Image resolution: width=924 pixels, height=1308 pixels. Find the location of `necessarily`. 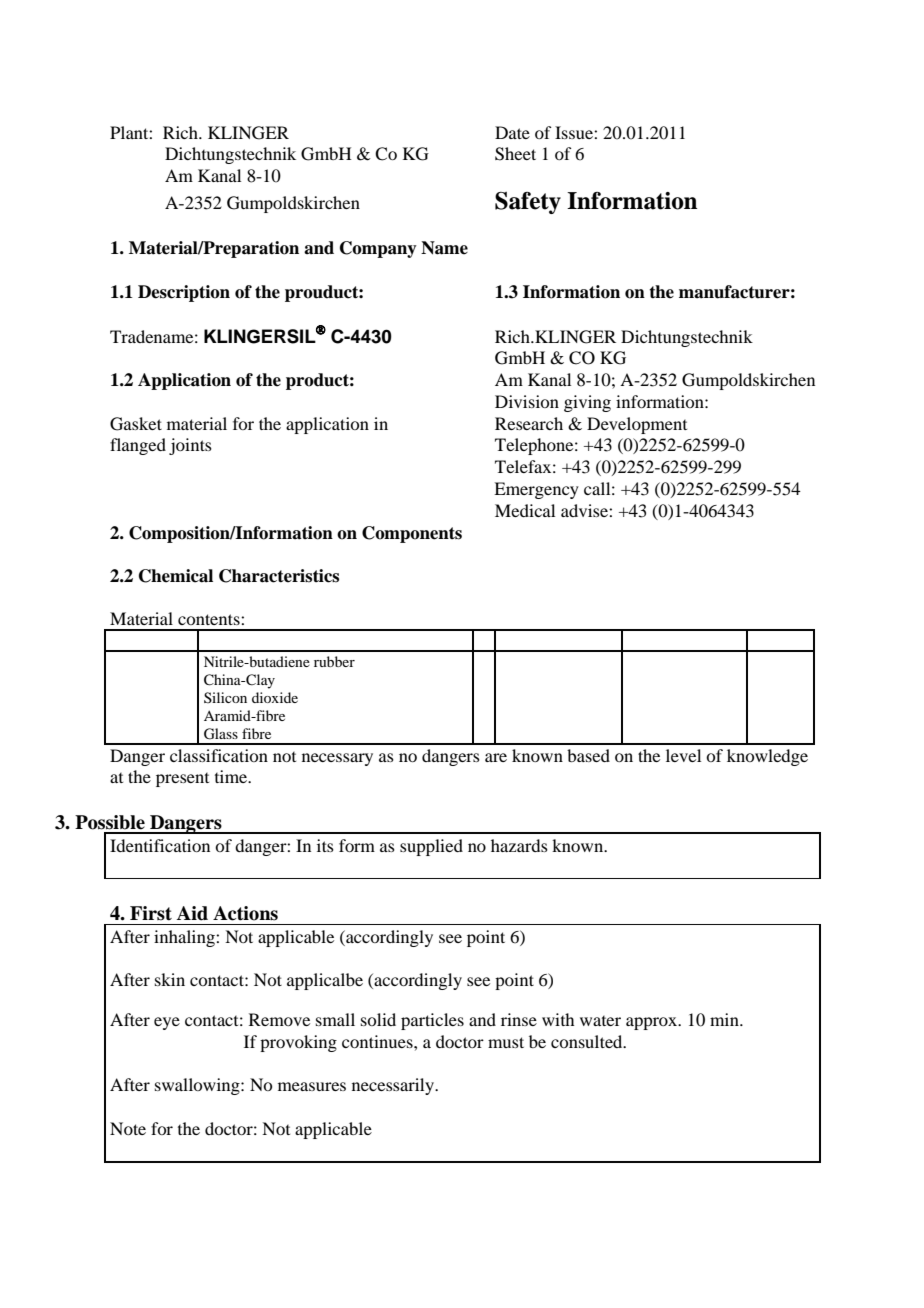

necessarily is located at coordinates (394, 1086).
